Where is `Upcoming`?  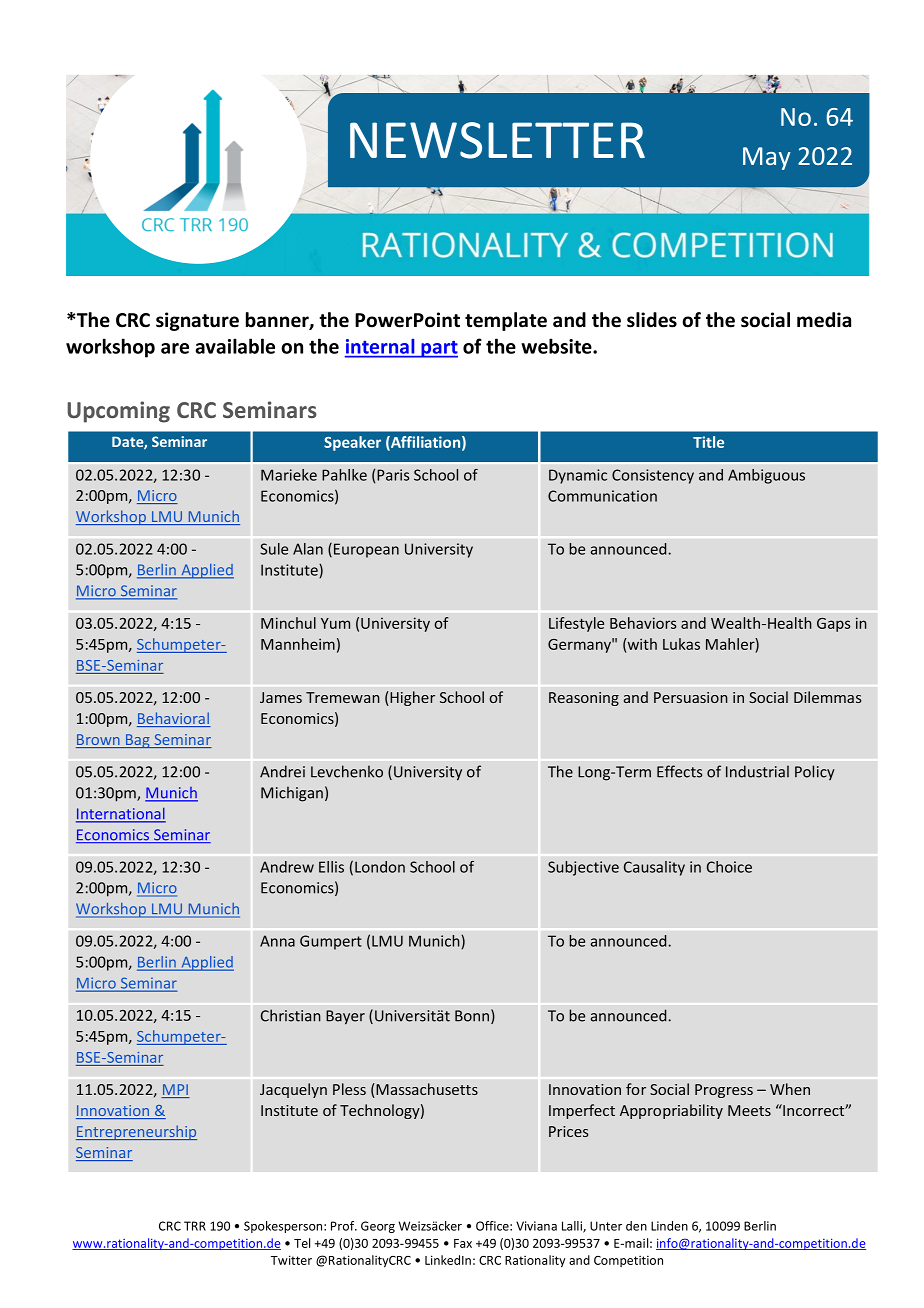
Upcoming is located at coordinates (118, 412).
